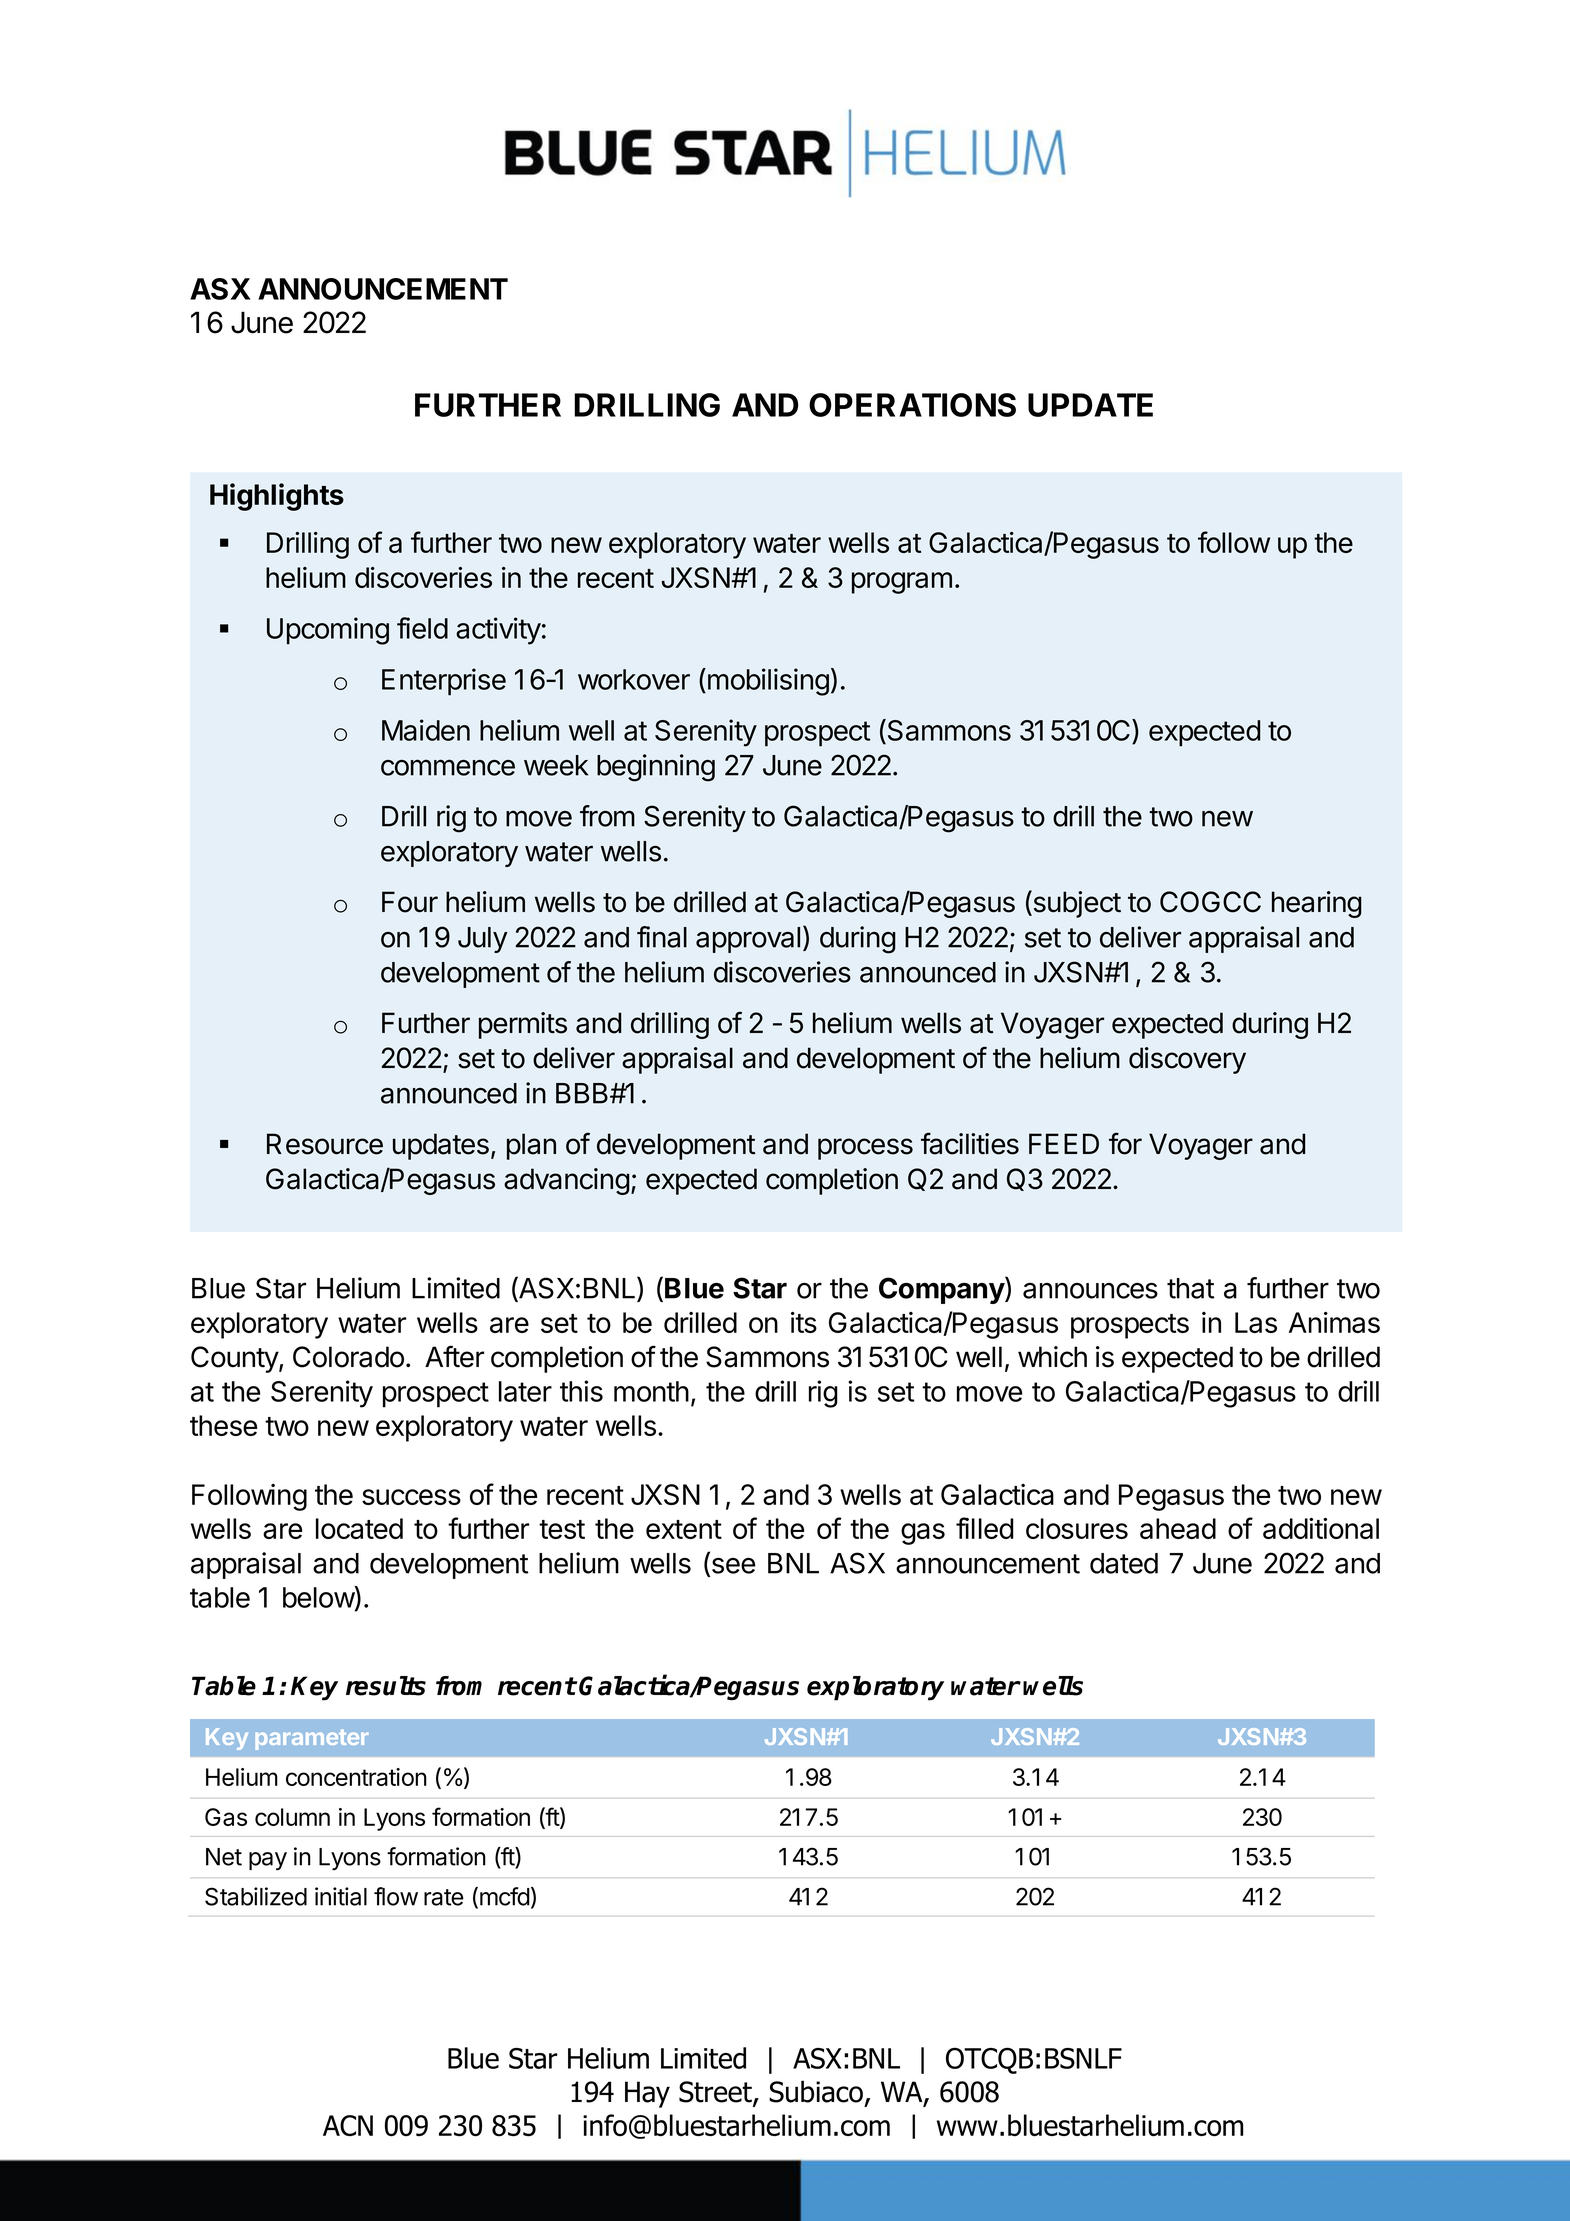 This screenshot has width=1570, height=2221. Describe the element at coordinates (732, 1567) in the screenshot. I see `see` at that location.
